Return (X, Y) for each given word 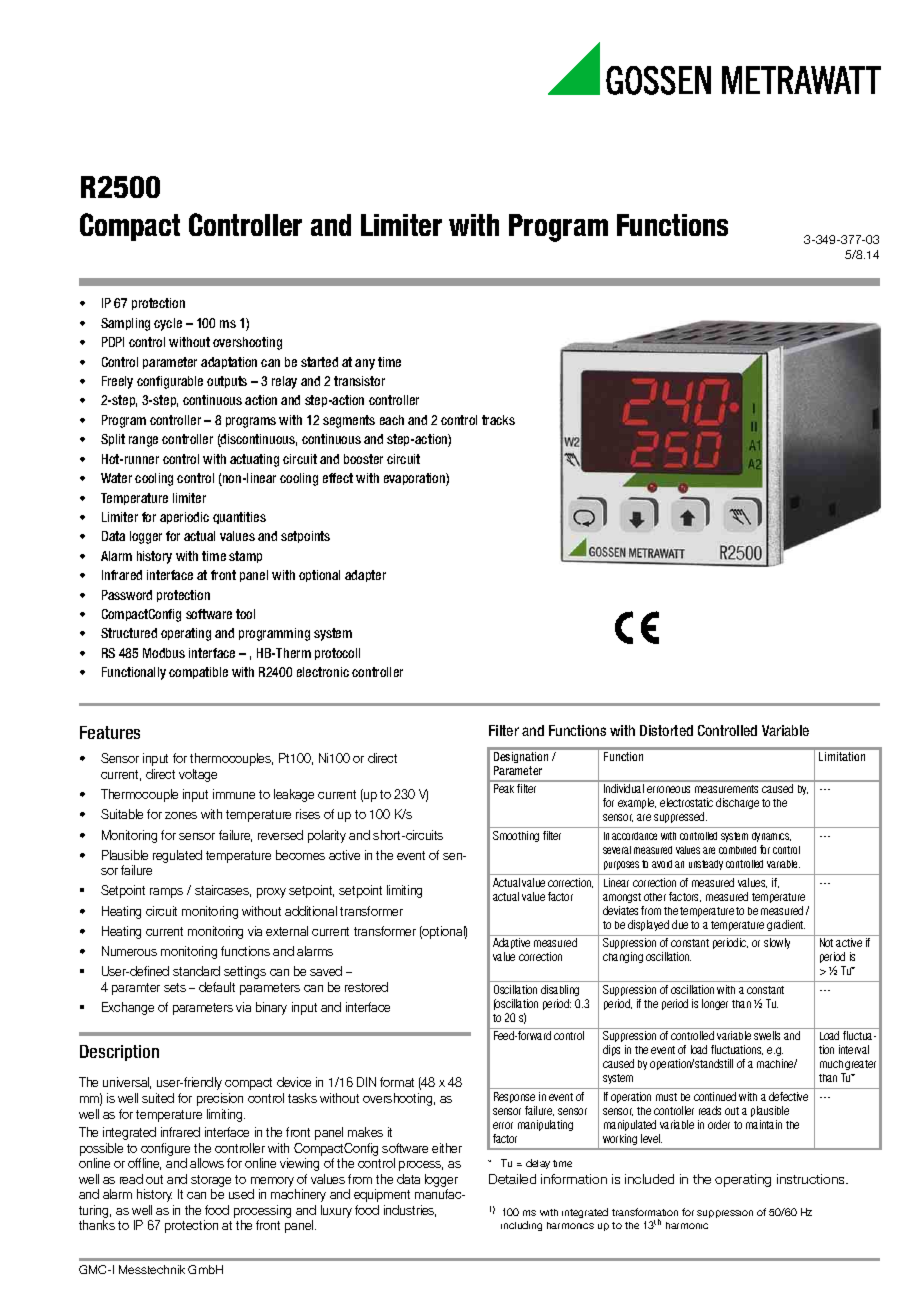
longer (715, 1004)
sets (175, 987)
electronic (323, 672)
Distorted (666, 730)
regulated (177, 856)
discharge (737, 803)
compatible (198, 673)
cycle (168, 324)
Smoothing (516, 836)
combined (737, 850)
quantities (239, 518)
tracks (498, 420)
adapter (365, 576)
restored (366, 987)
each (392, 420)
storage (211, 1182)
